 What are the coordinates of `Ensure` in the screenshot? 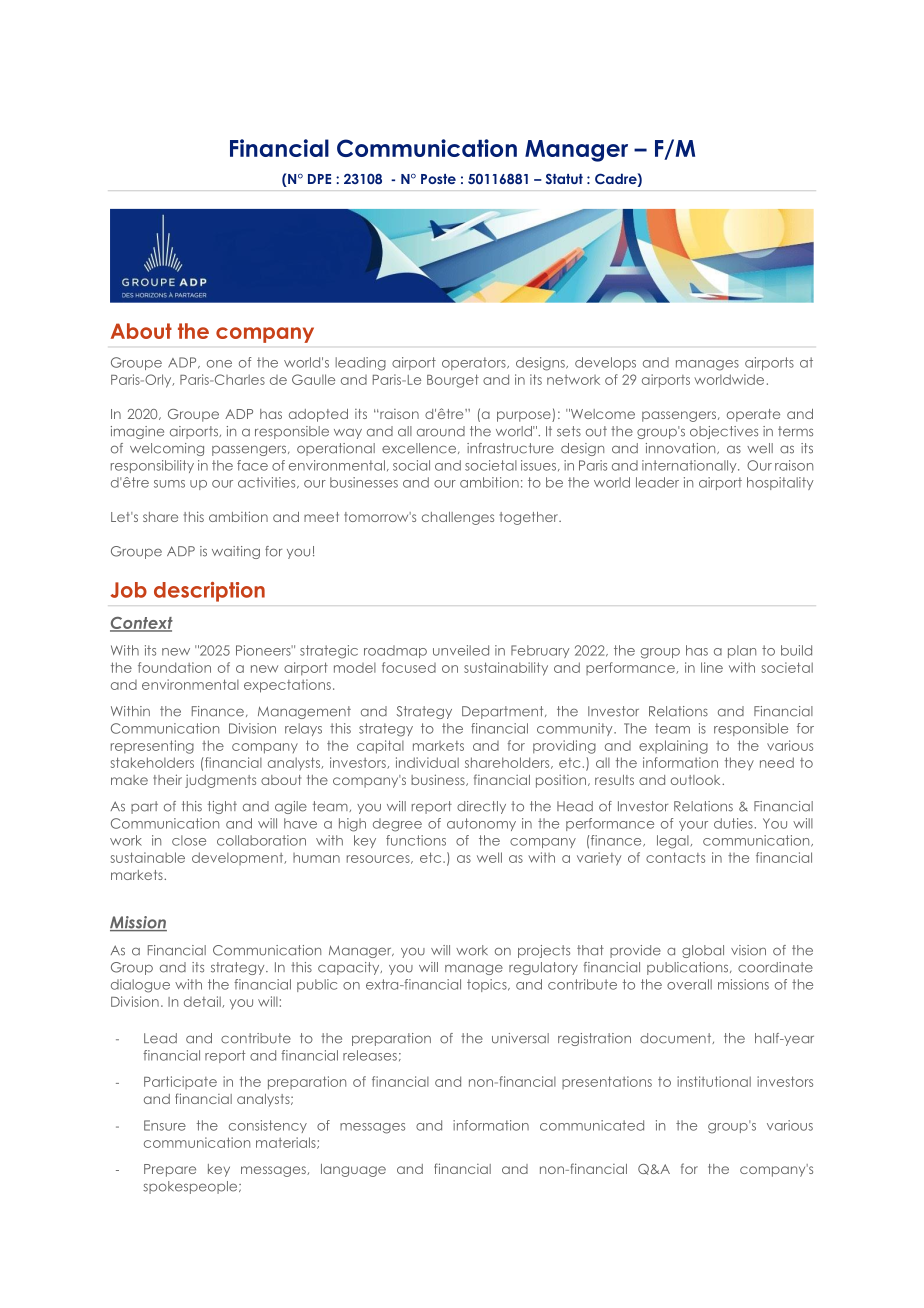 It's located at (165, 1125).
